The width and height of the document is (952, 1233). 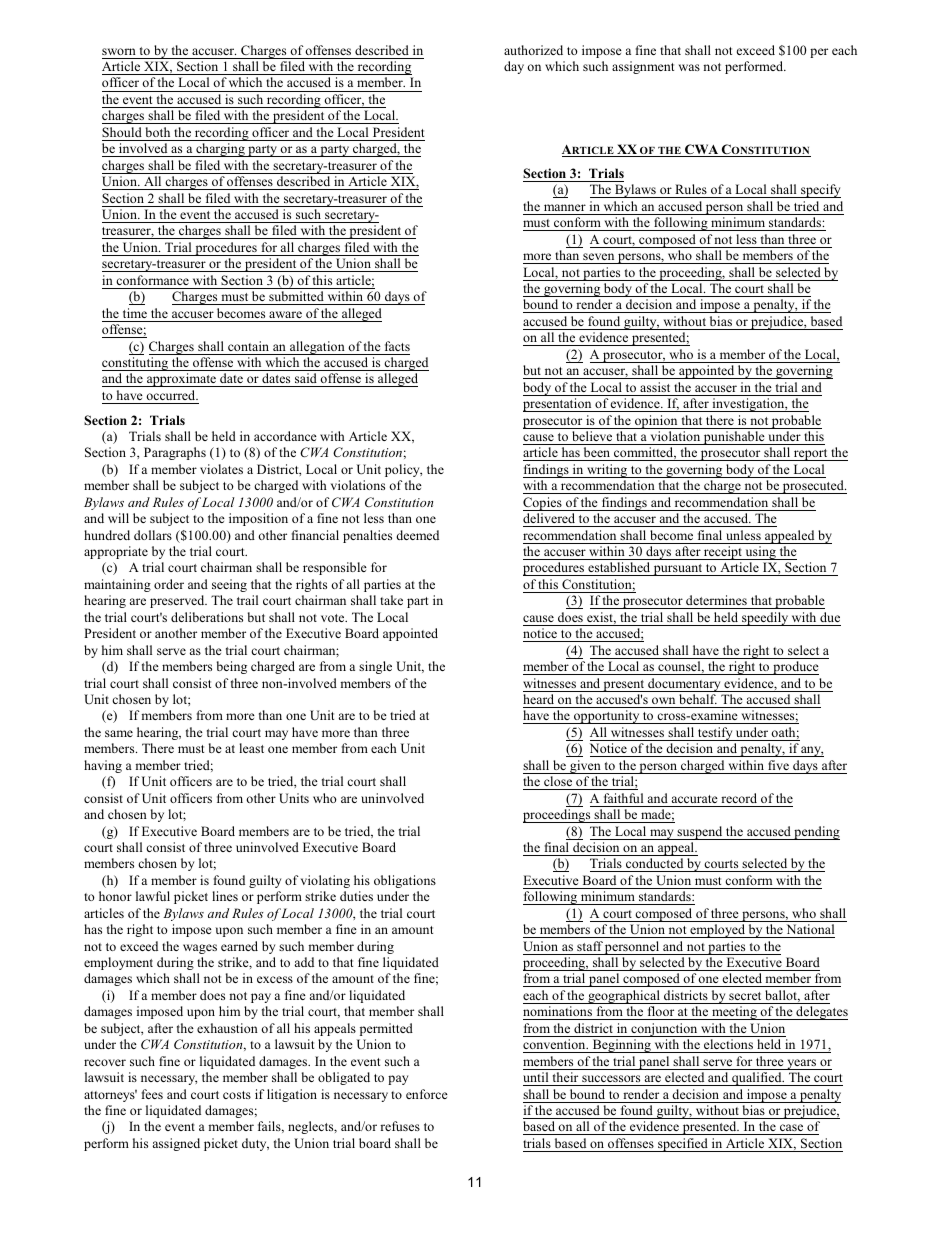 What do you see at coordinates (533, 50) in the document?
I see `authorized` at bounding box center [533, 50].
